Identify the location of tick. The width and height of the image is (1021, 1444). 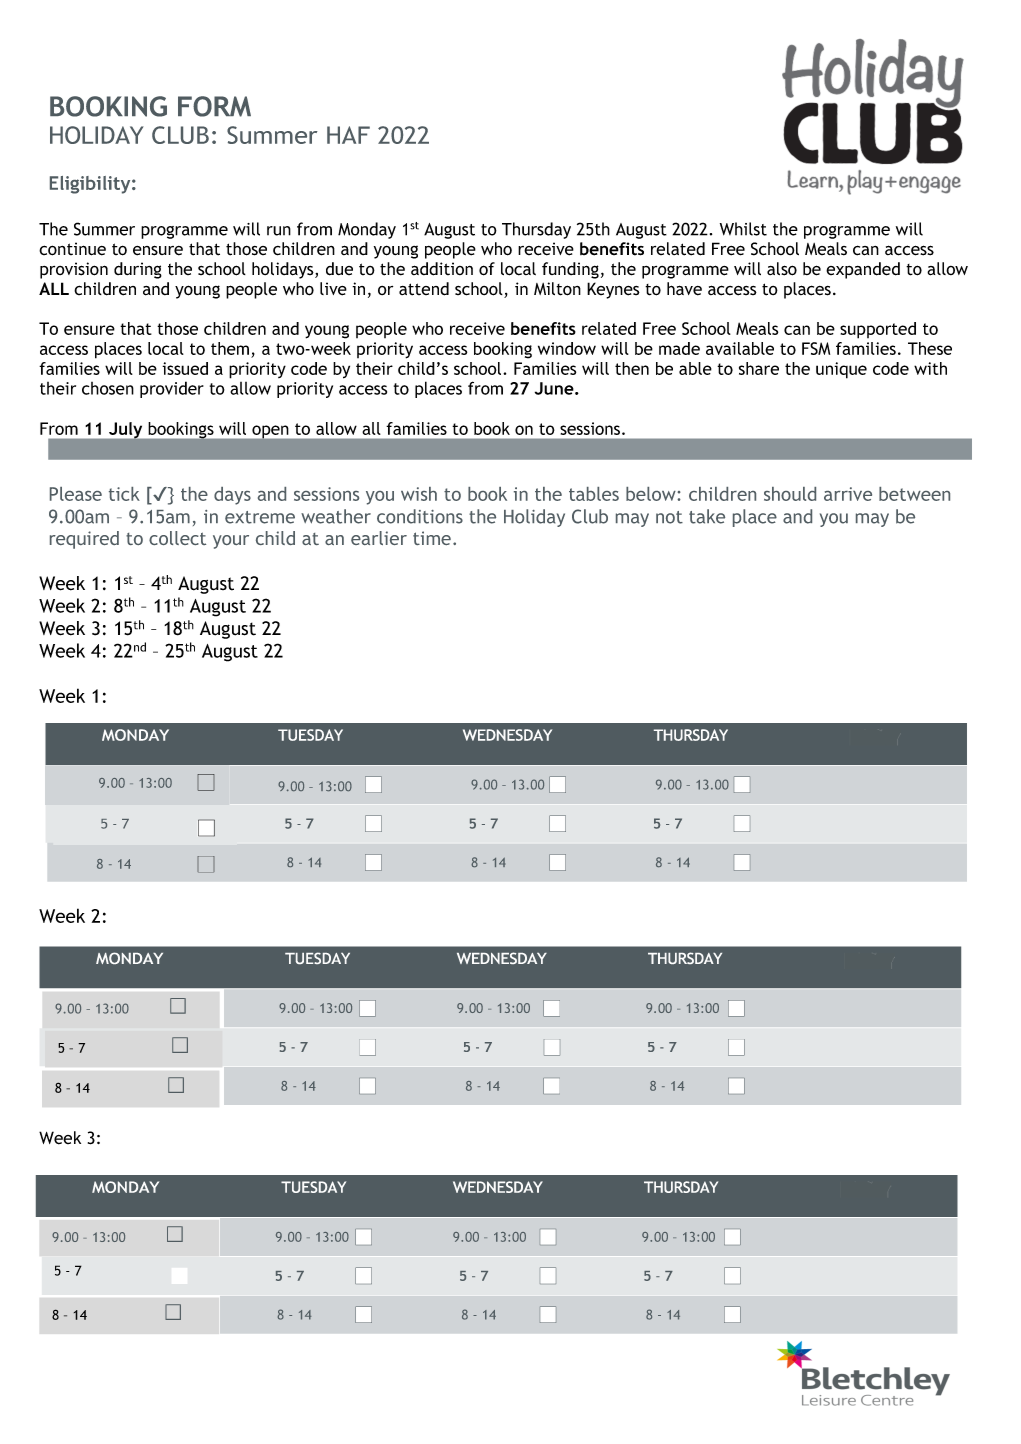
(124, 494).
